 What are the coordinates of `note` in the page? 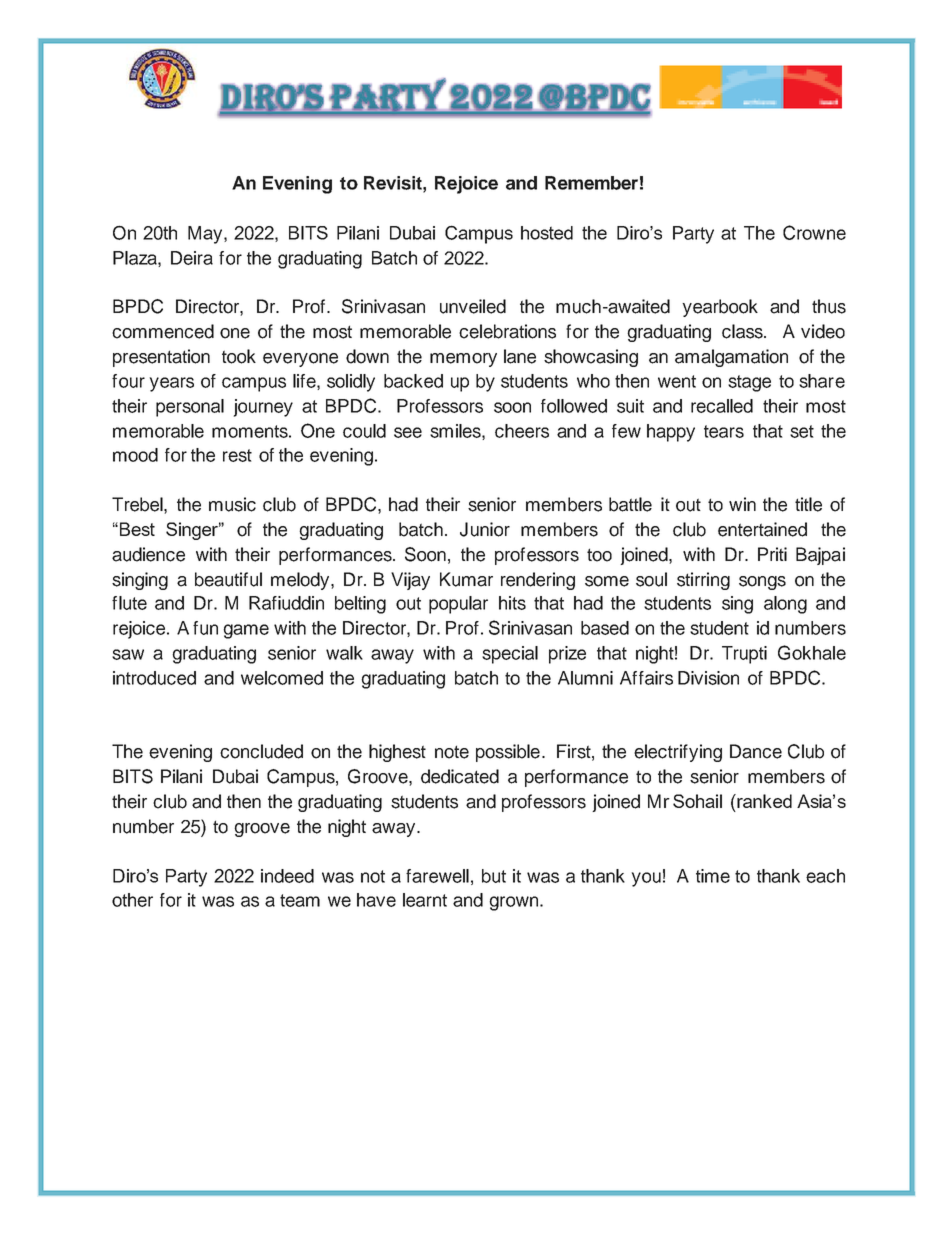 It's located at (452, 752).
